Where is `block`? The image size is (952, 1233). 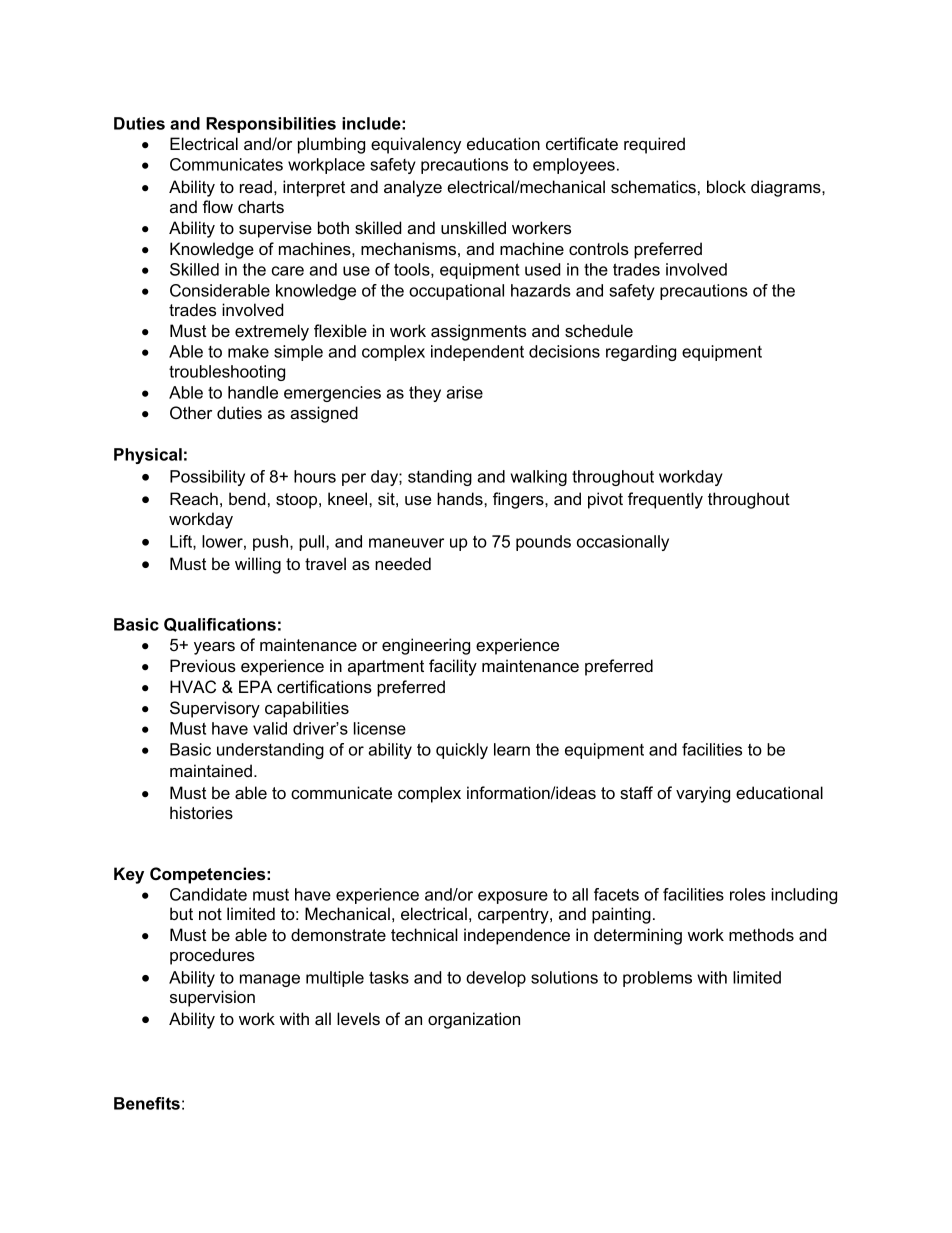 block is located at coordinates (726, 186).
